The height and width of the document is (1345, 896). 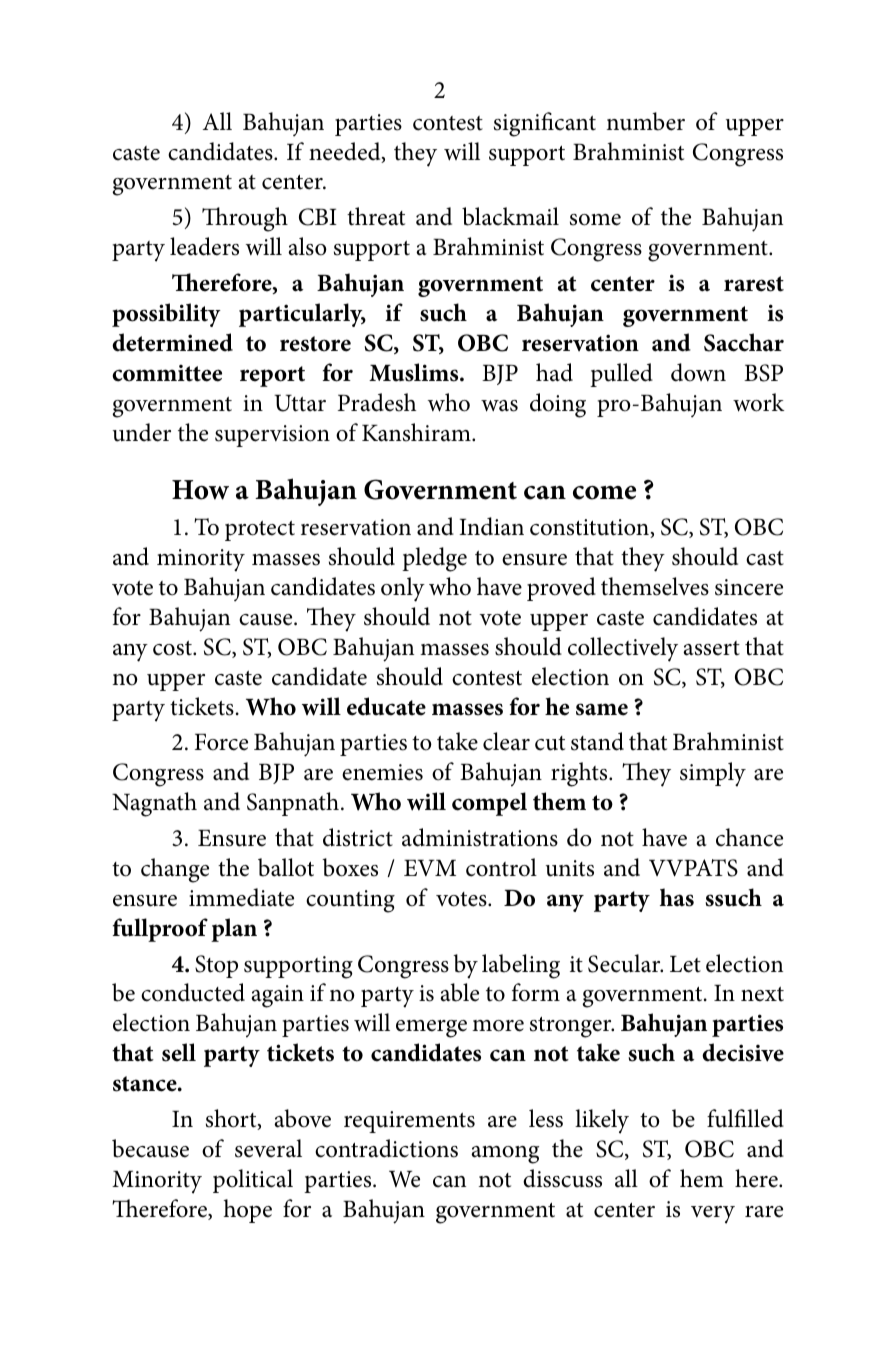 I want to click on chance, so click(x=749, y=837).
